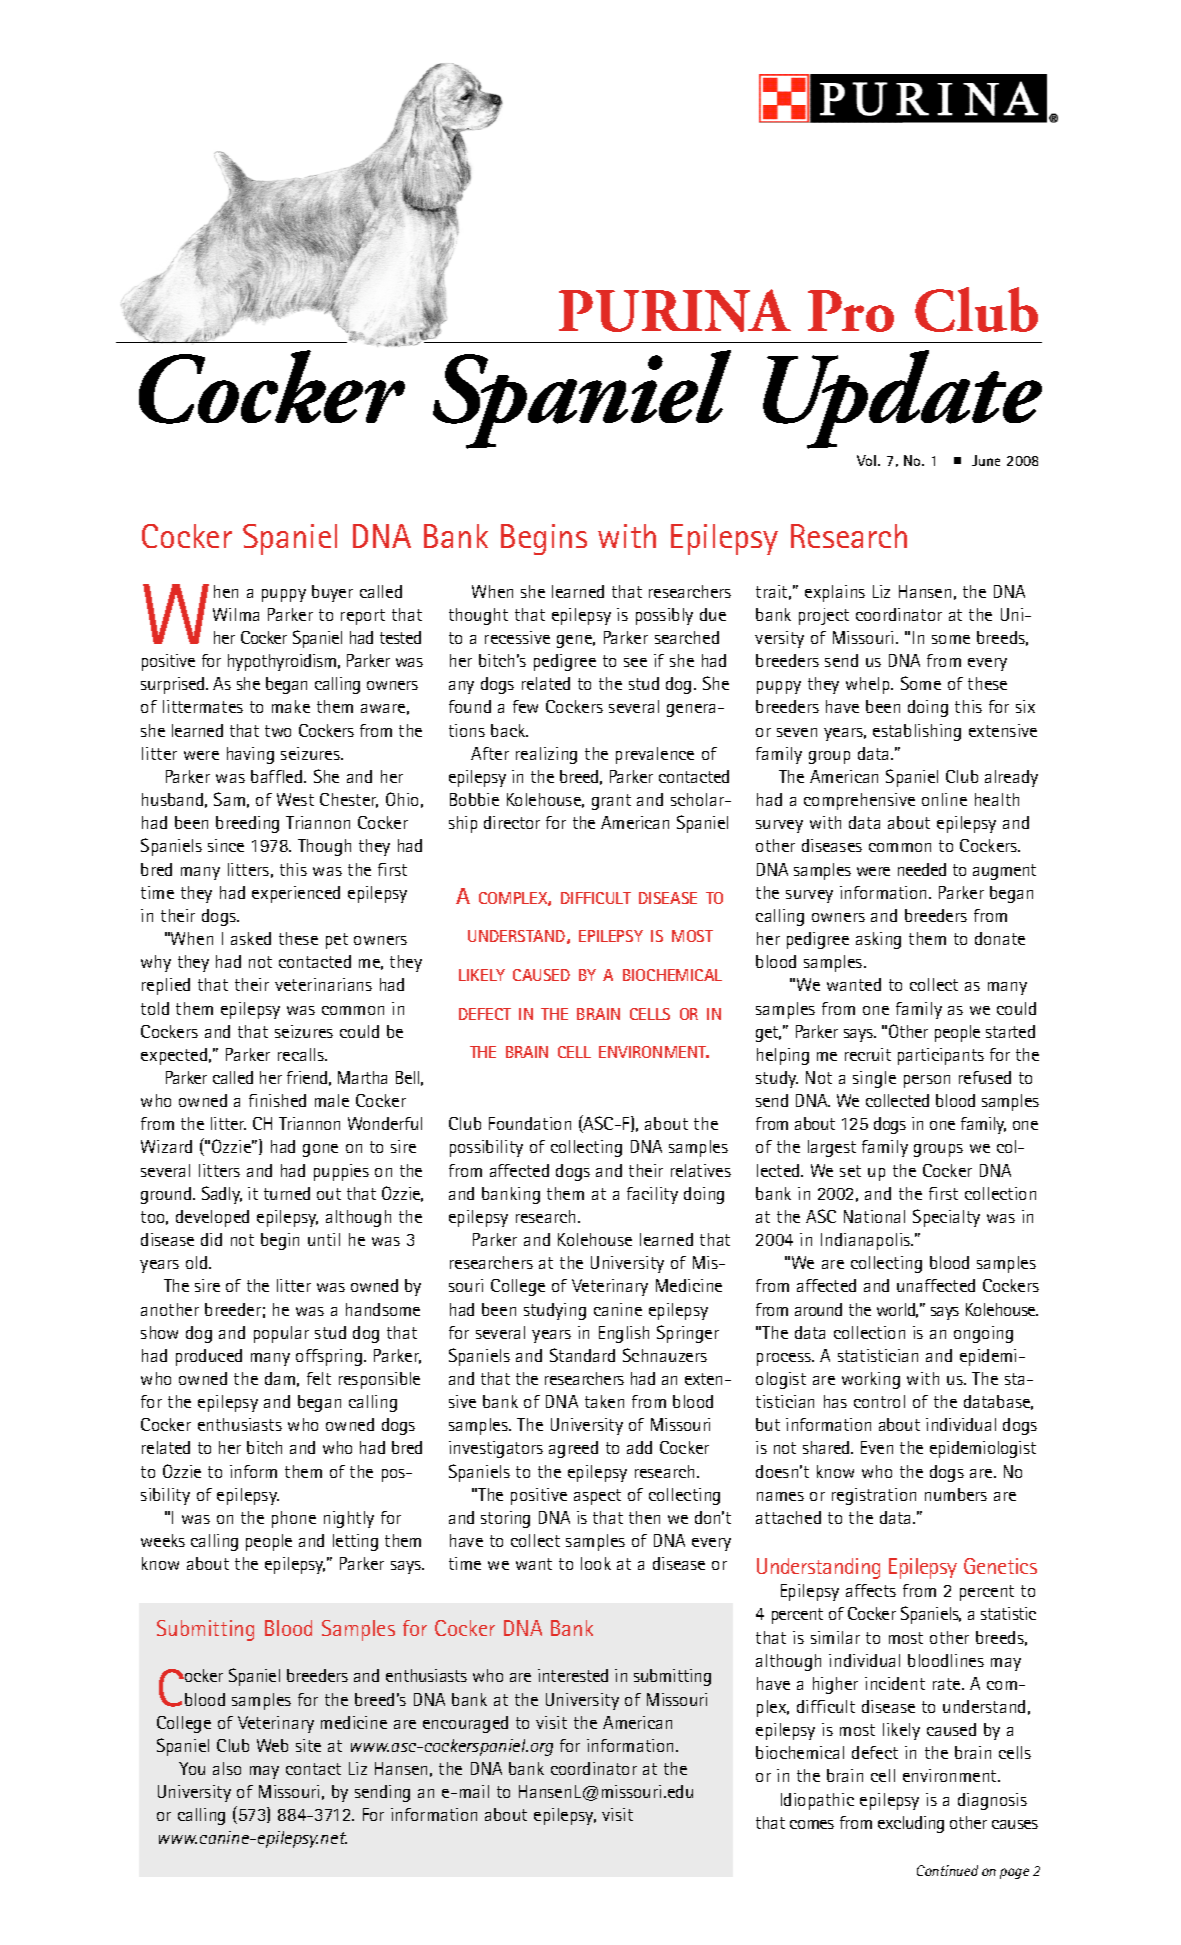 This screenshot has height=1945, width=1181. I want to click on encouraged, so click(465, 1724).
